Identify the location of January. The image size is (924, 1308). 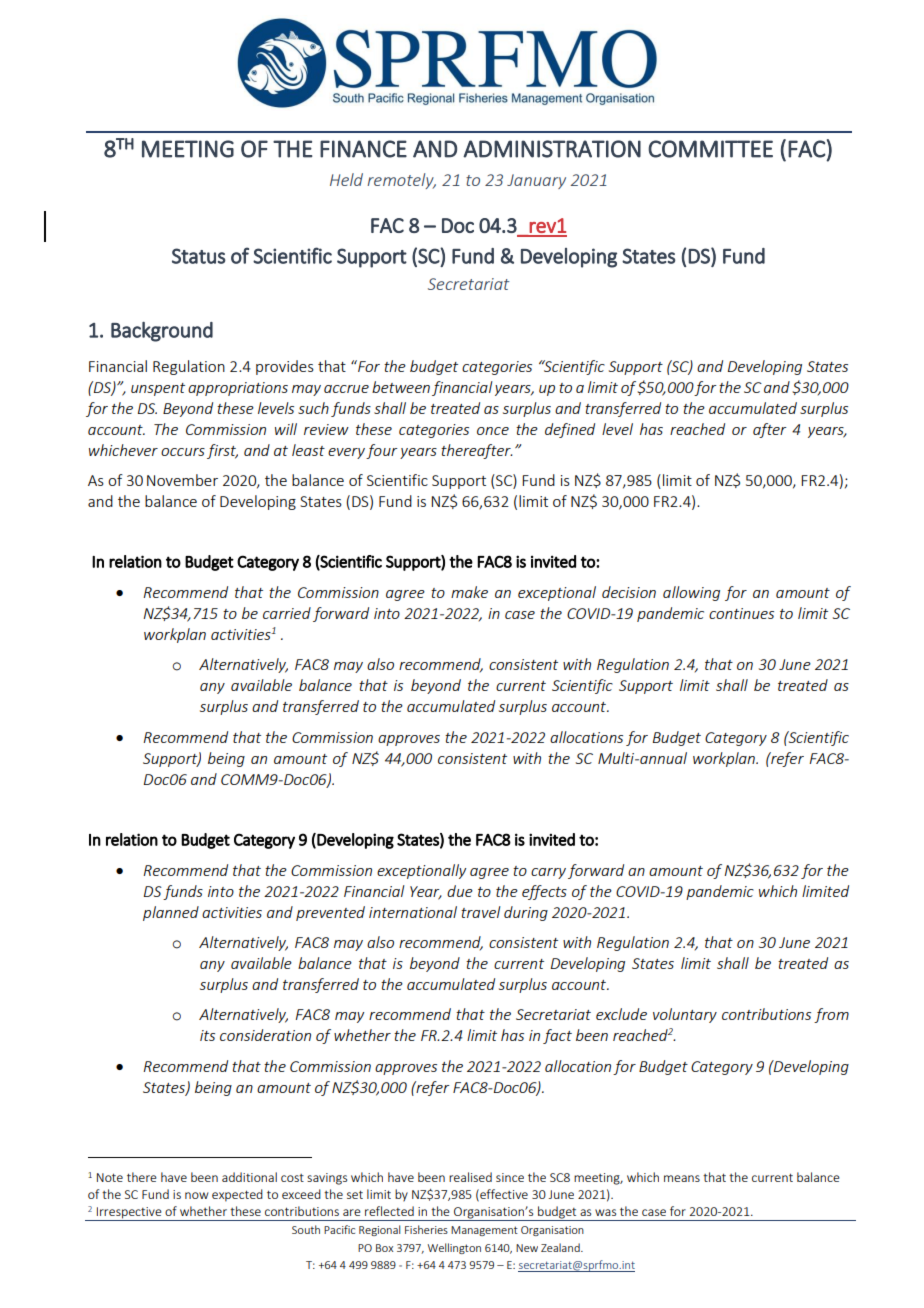
(536, 181).
